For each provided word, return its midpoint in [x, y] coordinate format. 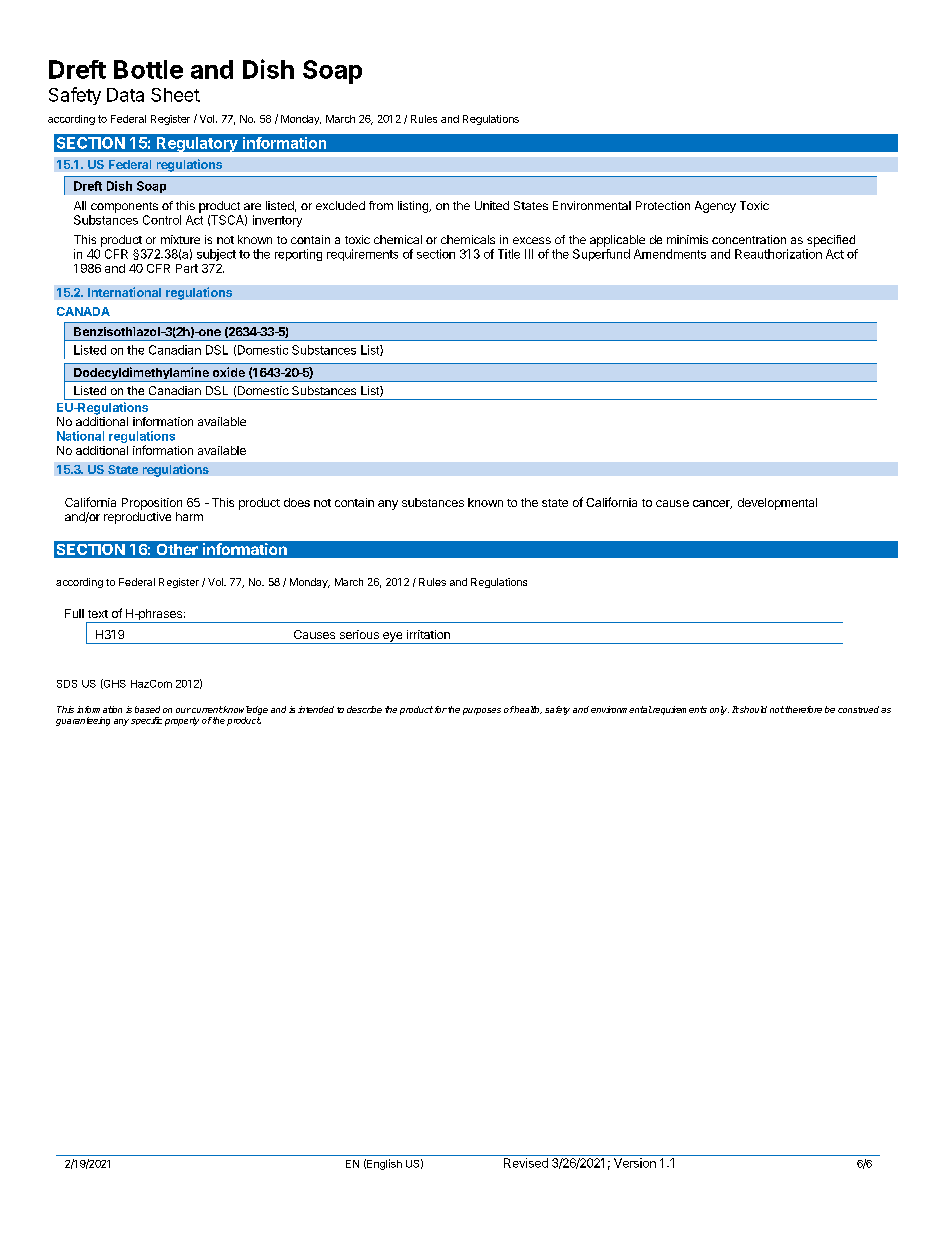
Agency [715, 207]
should [752, 709]
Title [509, 254]
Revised [526, 1163]
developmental [777, 504]
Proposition [152, 504]
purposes [482, 711]
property [182, 721]
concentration [749, 239]
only [719, 710]
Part [187, 268]
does [297, 502]
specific [146, 721]
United [492, 205]
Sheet [175, 95]
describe [364, 709]
